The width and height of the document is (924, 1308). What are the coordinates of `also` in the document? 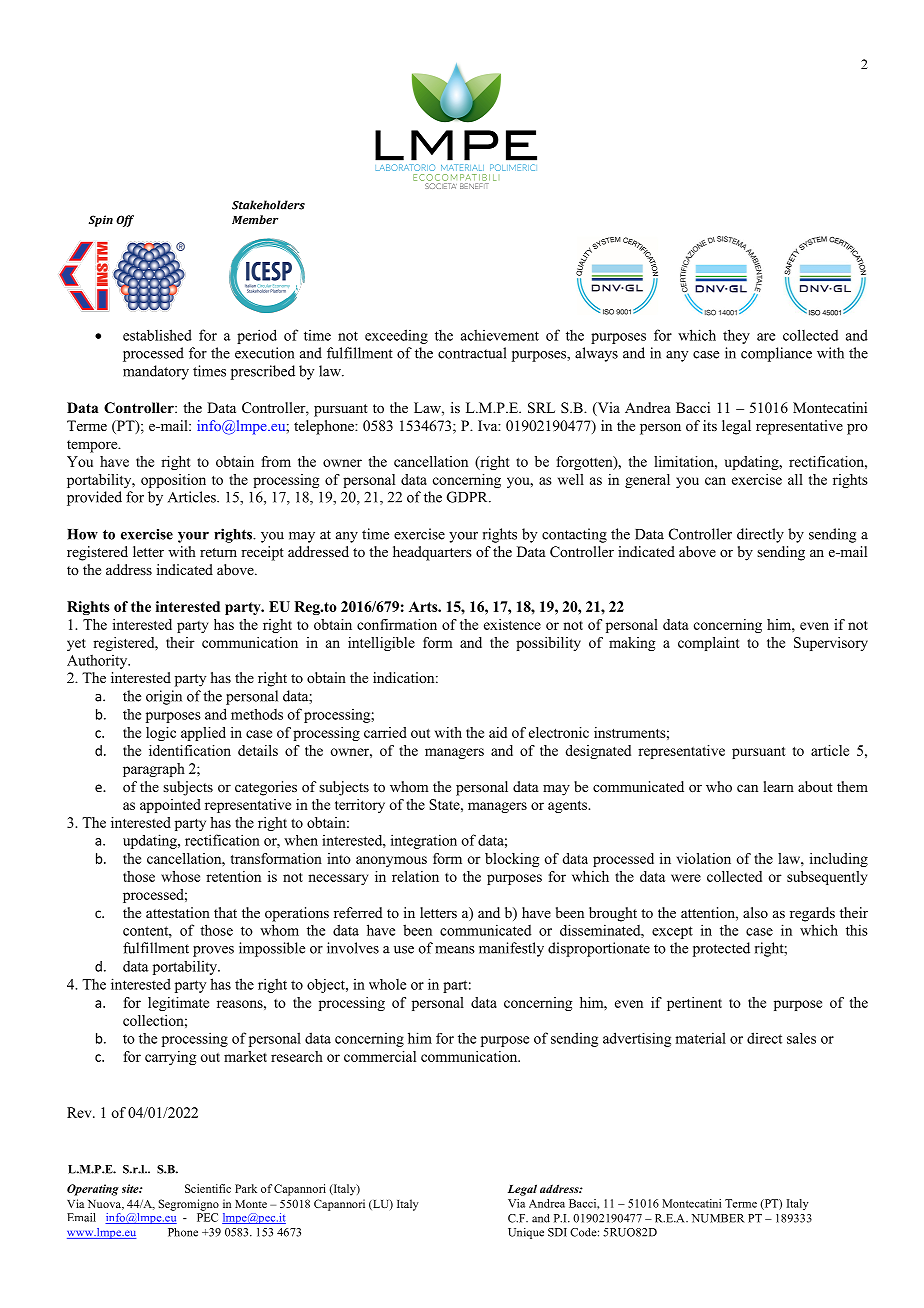 It's located at (755, 912).
